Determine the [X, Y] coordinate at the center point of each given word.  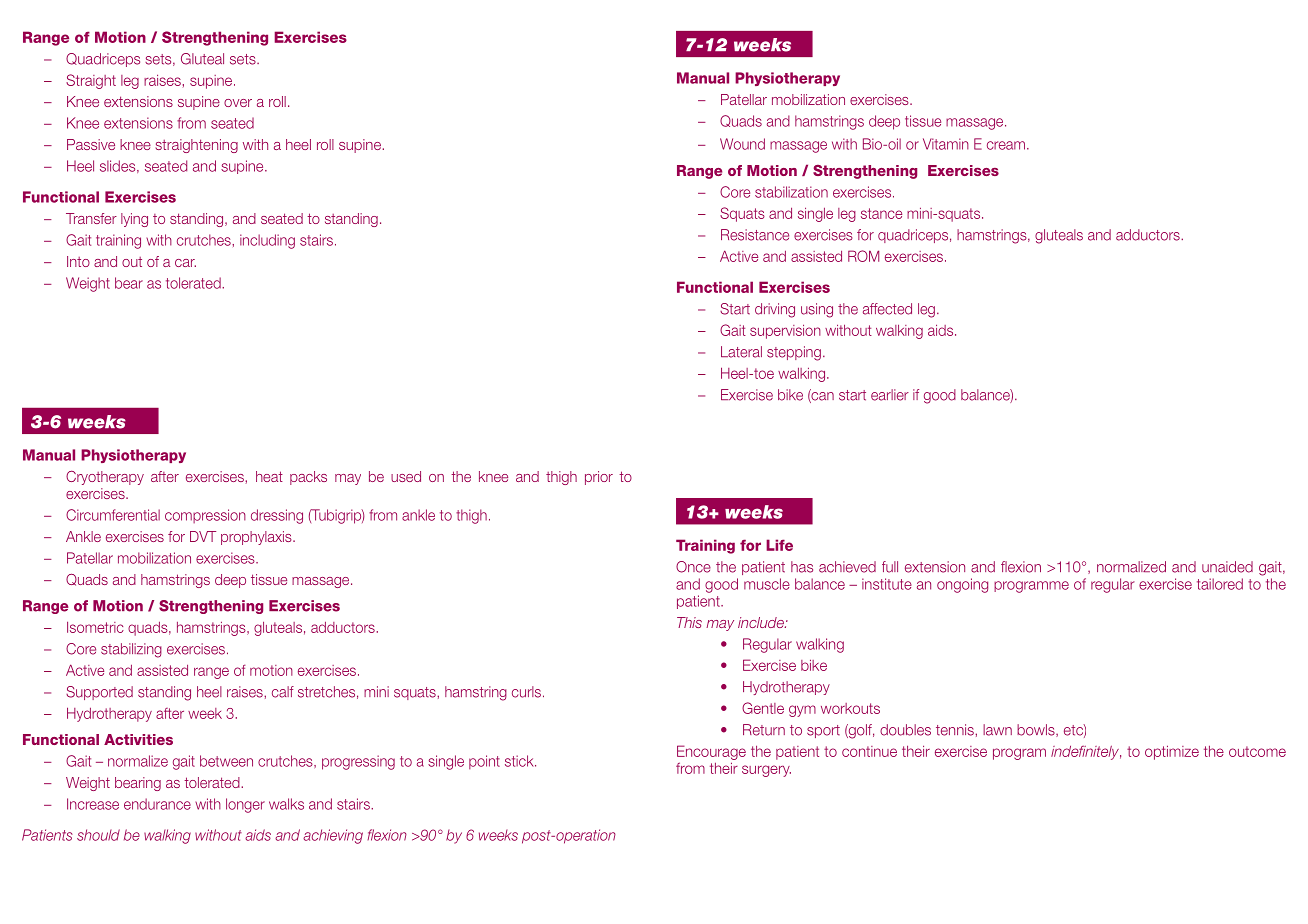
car [185, 263]
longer [245, 805]
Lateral [741, 352]
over [238, 103]
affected [887, 309]
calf [283, 692]
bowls [1037, 730]
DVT [203, 536]
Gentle [763, 708]
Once [693, 567]
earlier [890, 395]
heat [269, 476]
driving [775, 310]
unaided [1227, 567]
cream [1006, 145]
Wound [742, 144]
